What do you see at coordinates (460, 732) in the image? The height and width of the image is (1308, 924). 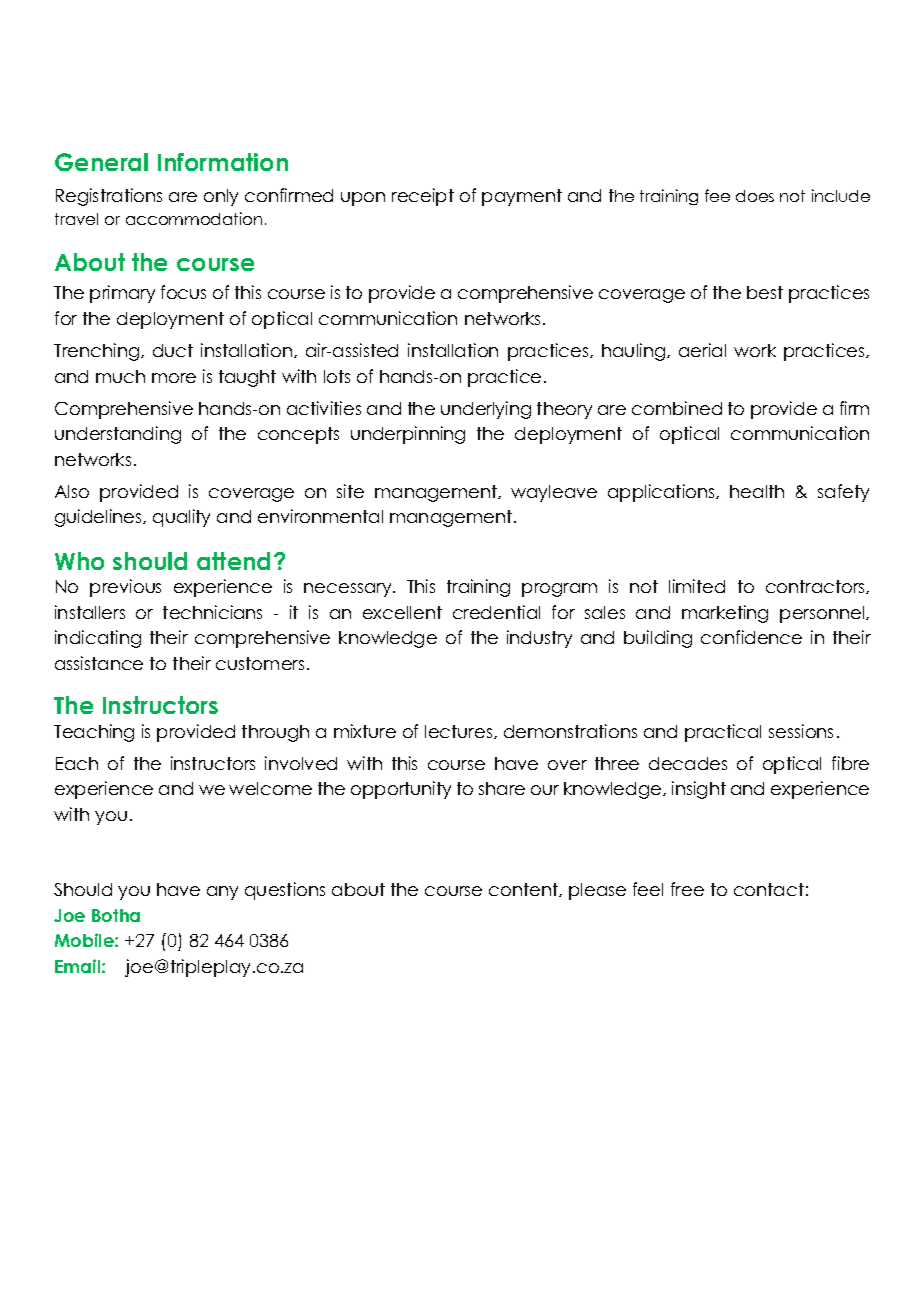 I see `lectures` at bounding box center [460, 732].
